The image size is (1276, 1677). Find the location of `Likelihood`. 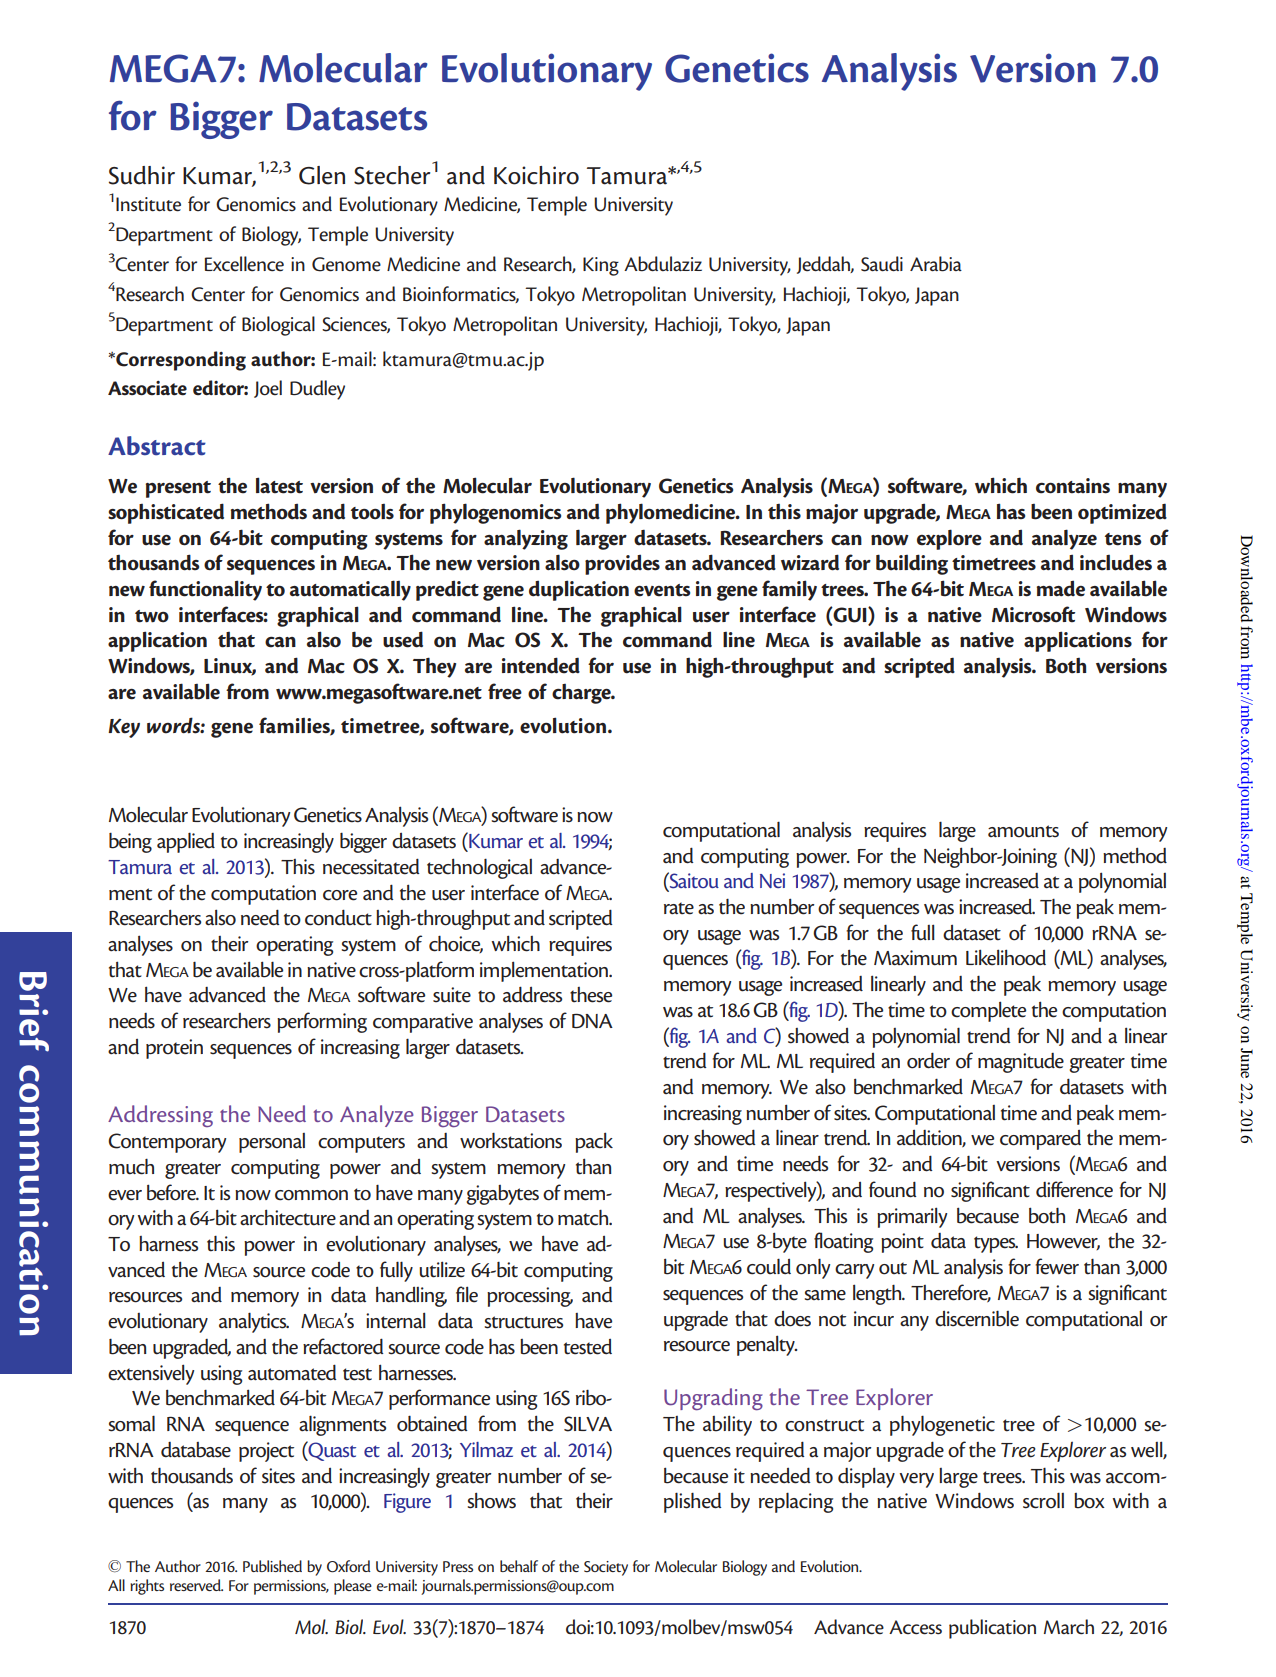

Likelihood is located at coordinates (1006, 957).
